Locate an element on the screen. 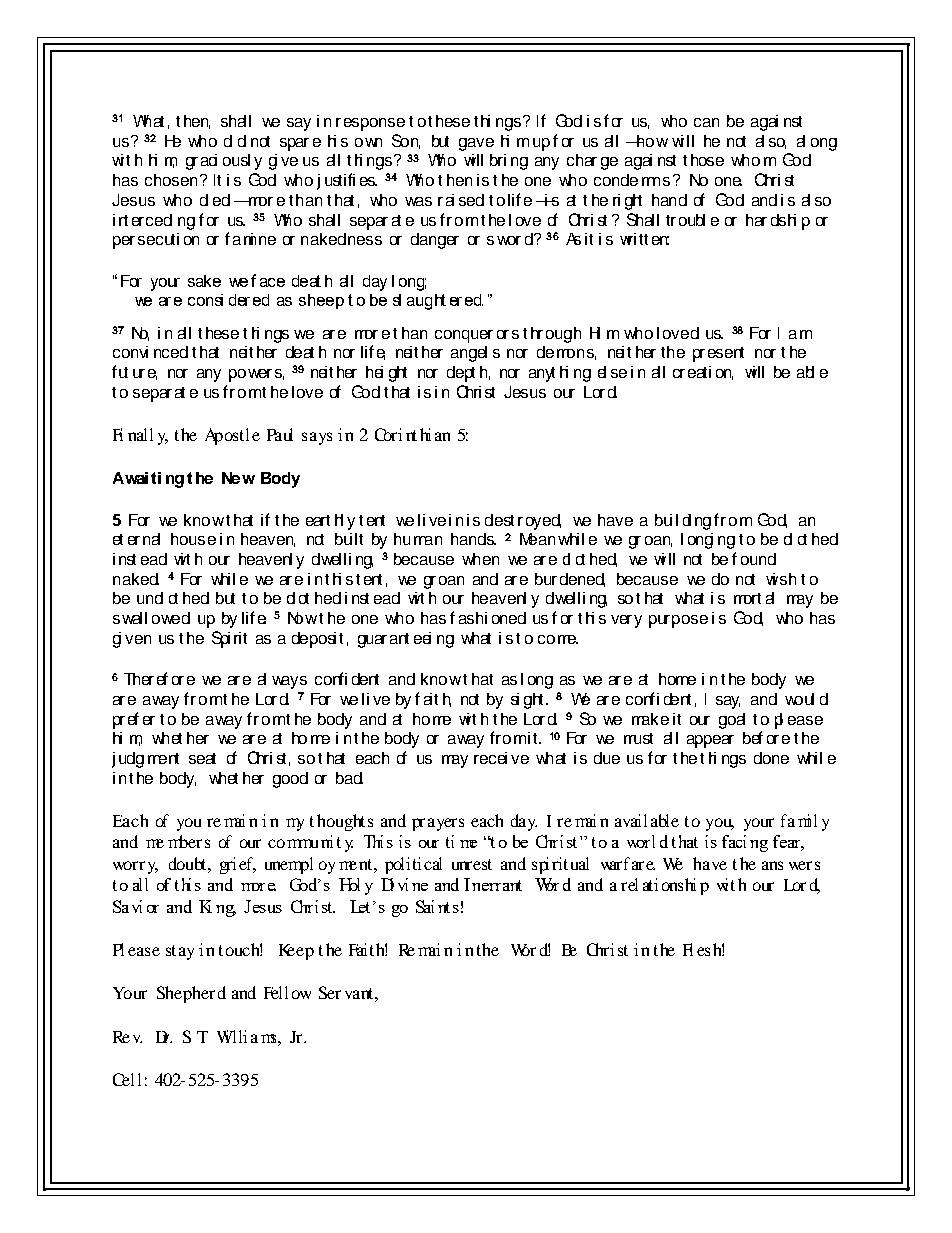 This screenshot has height=1233, width=952. can is located at coordinates (706, 122).
